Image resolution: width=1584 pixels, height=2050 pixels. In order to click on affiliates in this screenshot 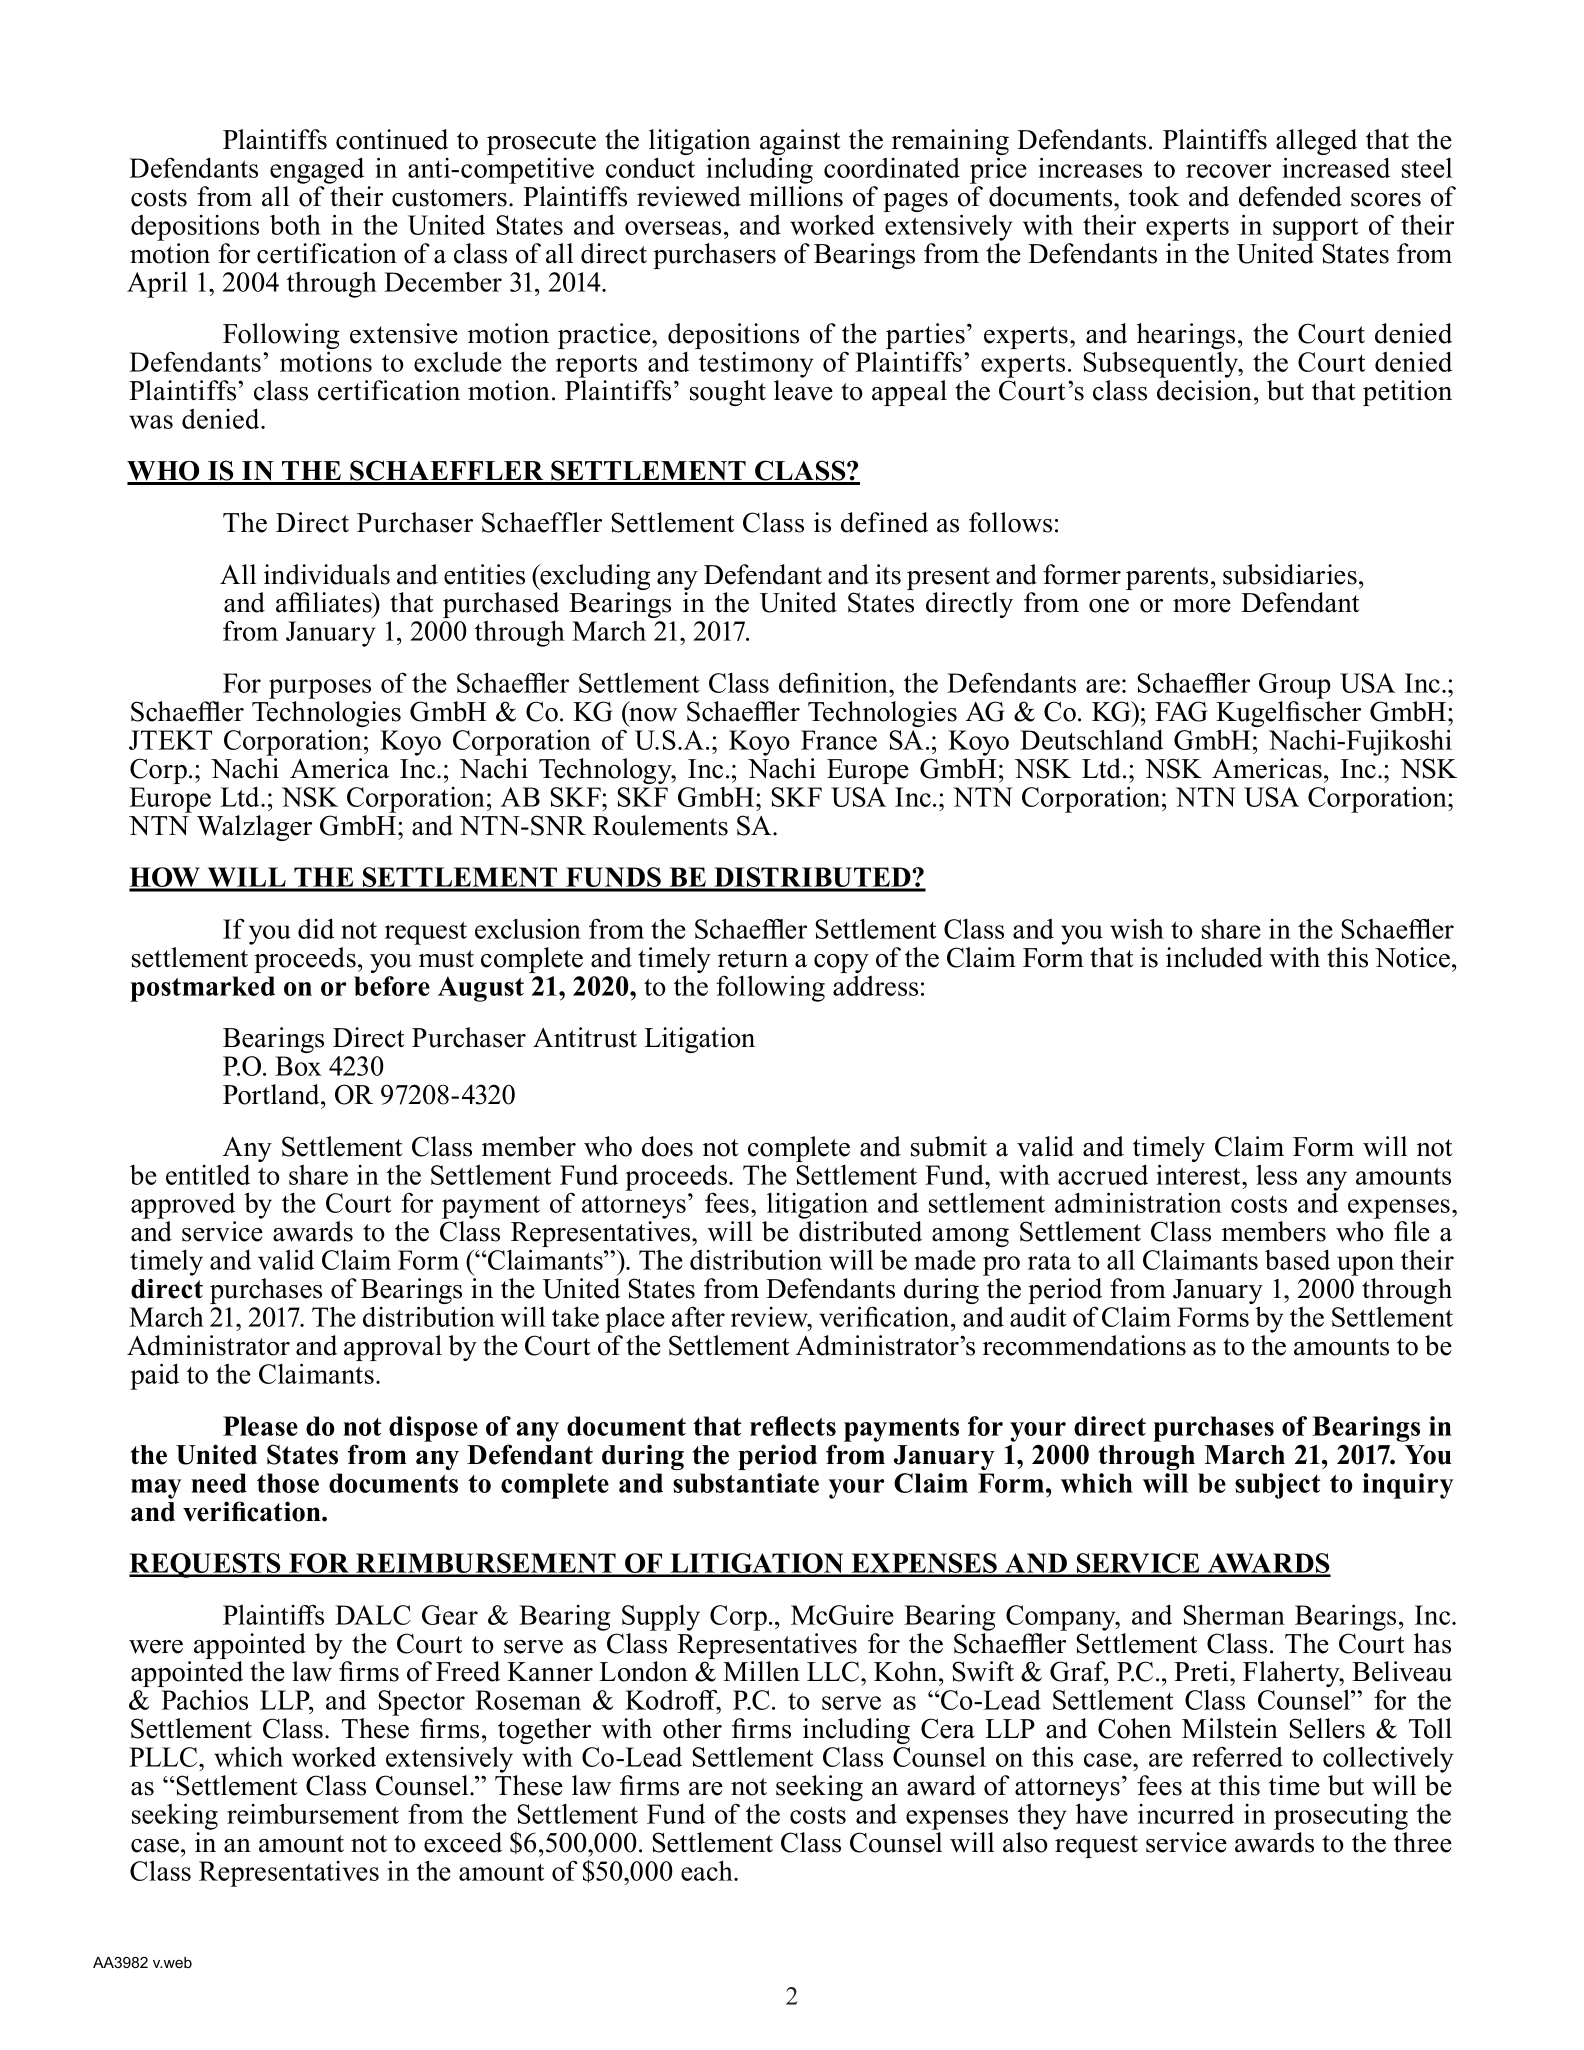, I will do `click(325, 602)`.
